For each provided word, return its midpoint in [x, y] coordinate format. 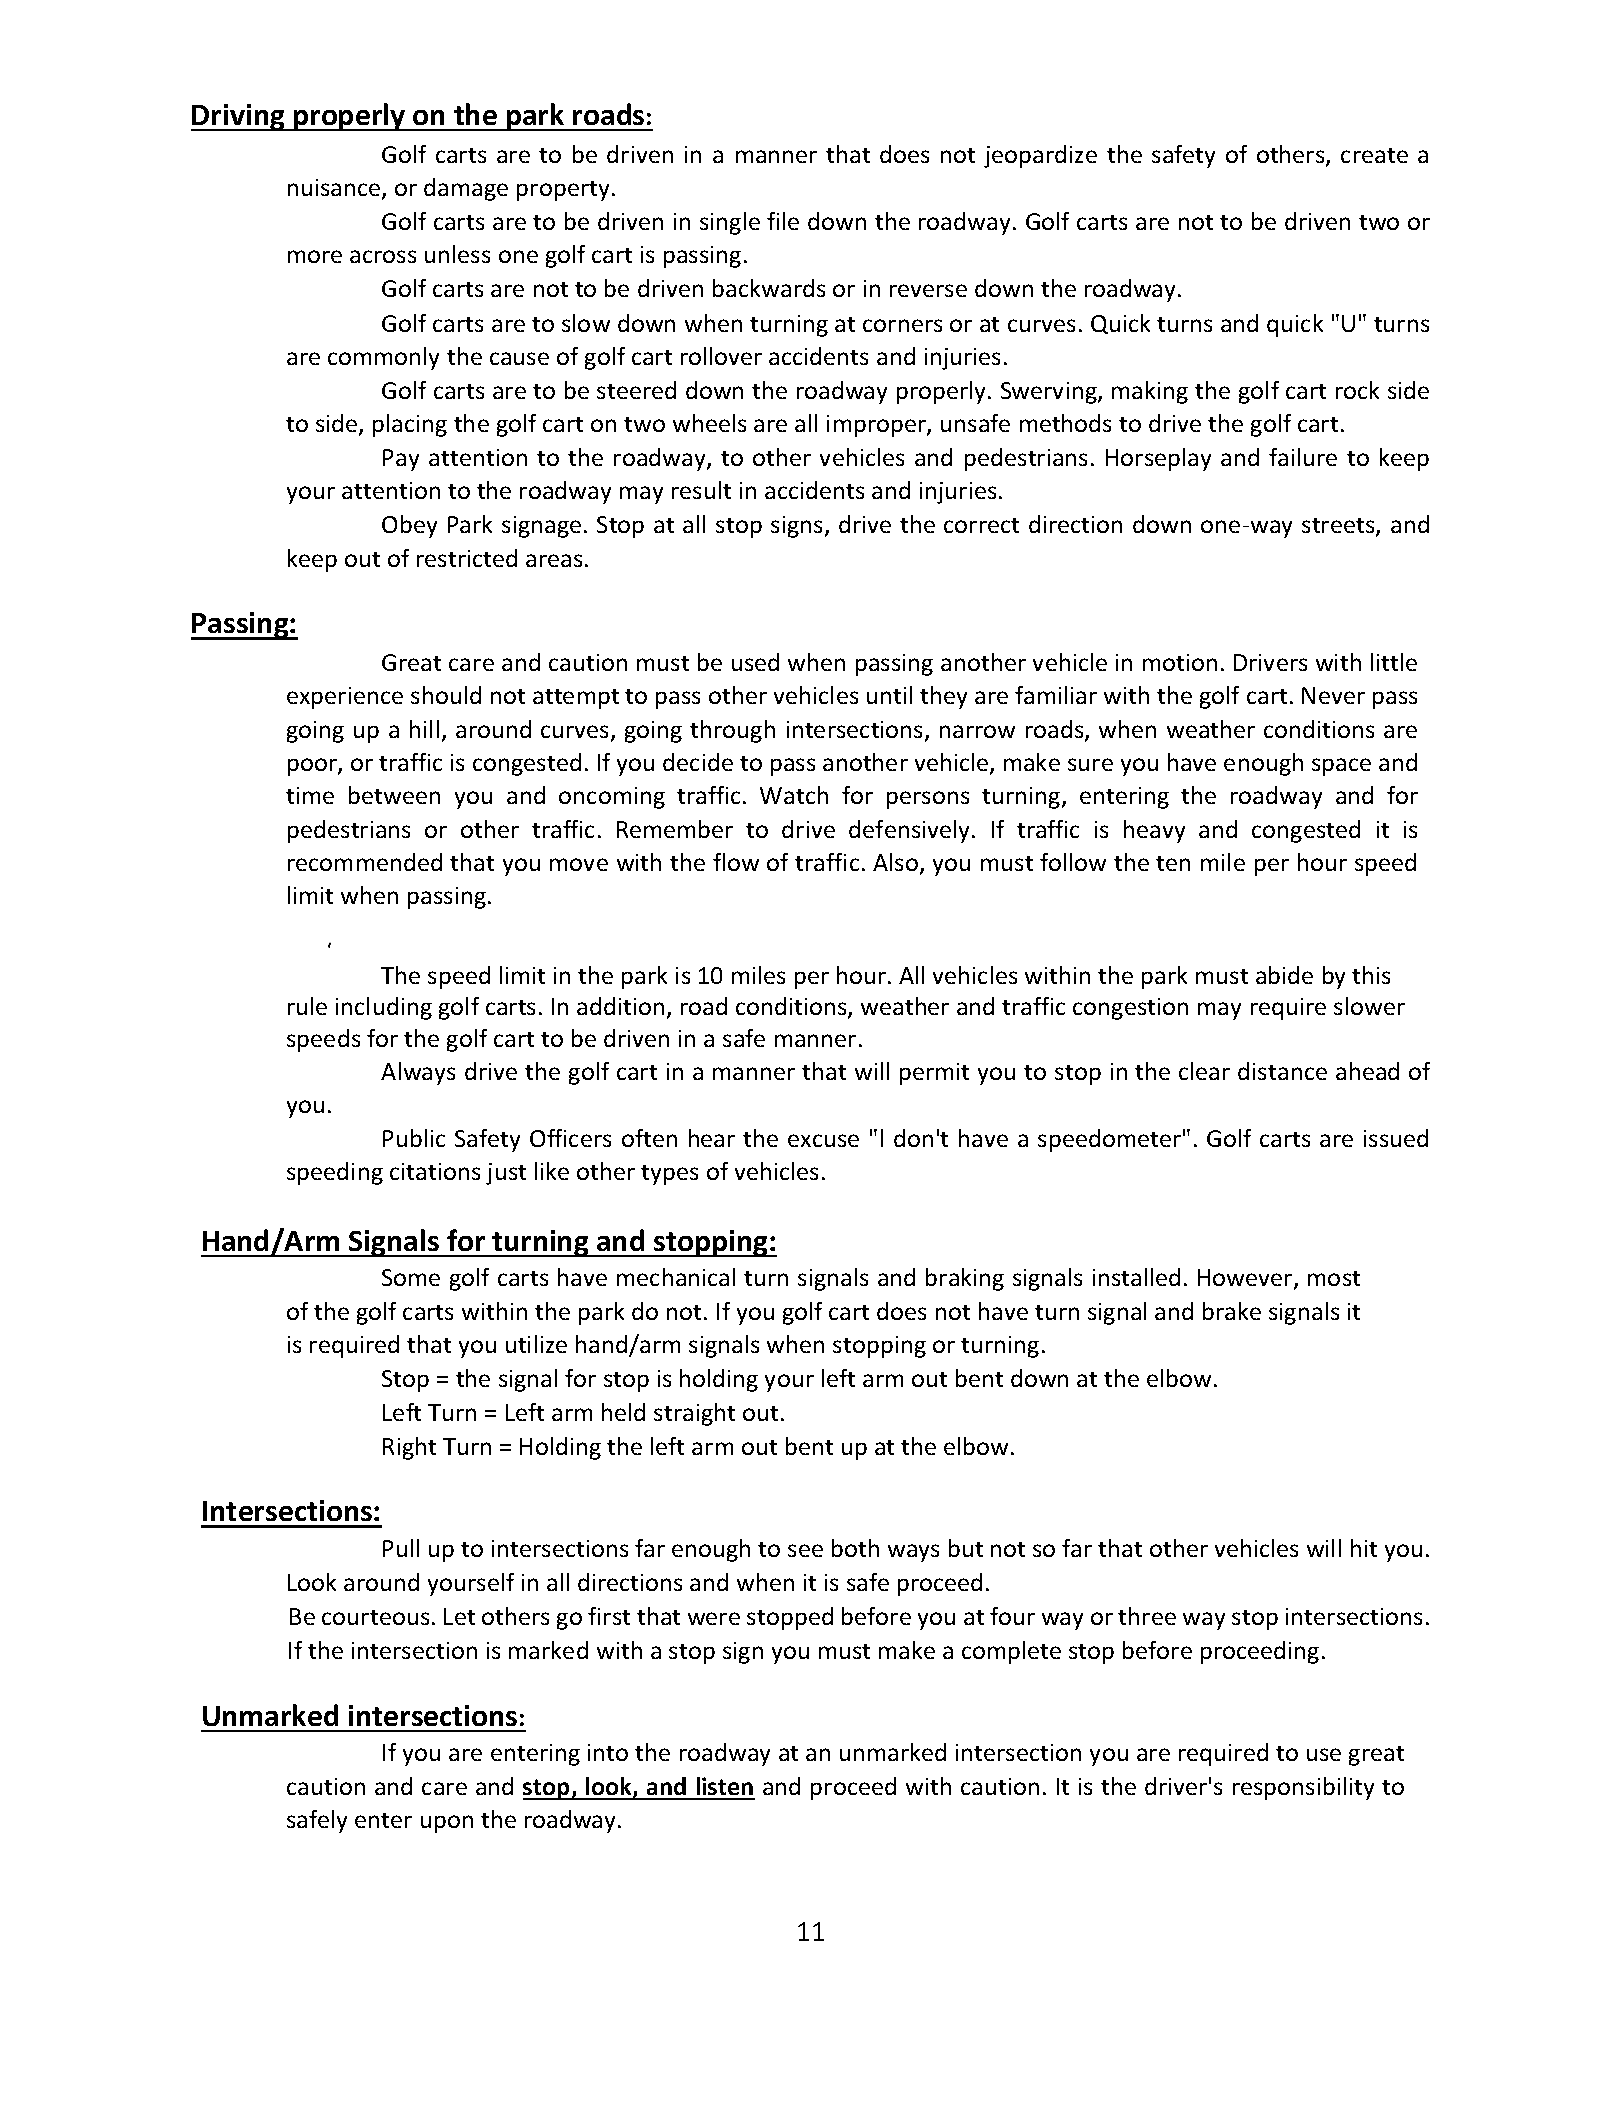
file [783, 221]
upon [447, 1824]
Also [897, 863]
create [1374, 155]
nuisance [335, 189]
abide [1284, 975]
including [384, 1008]
